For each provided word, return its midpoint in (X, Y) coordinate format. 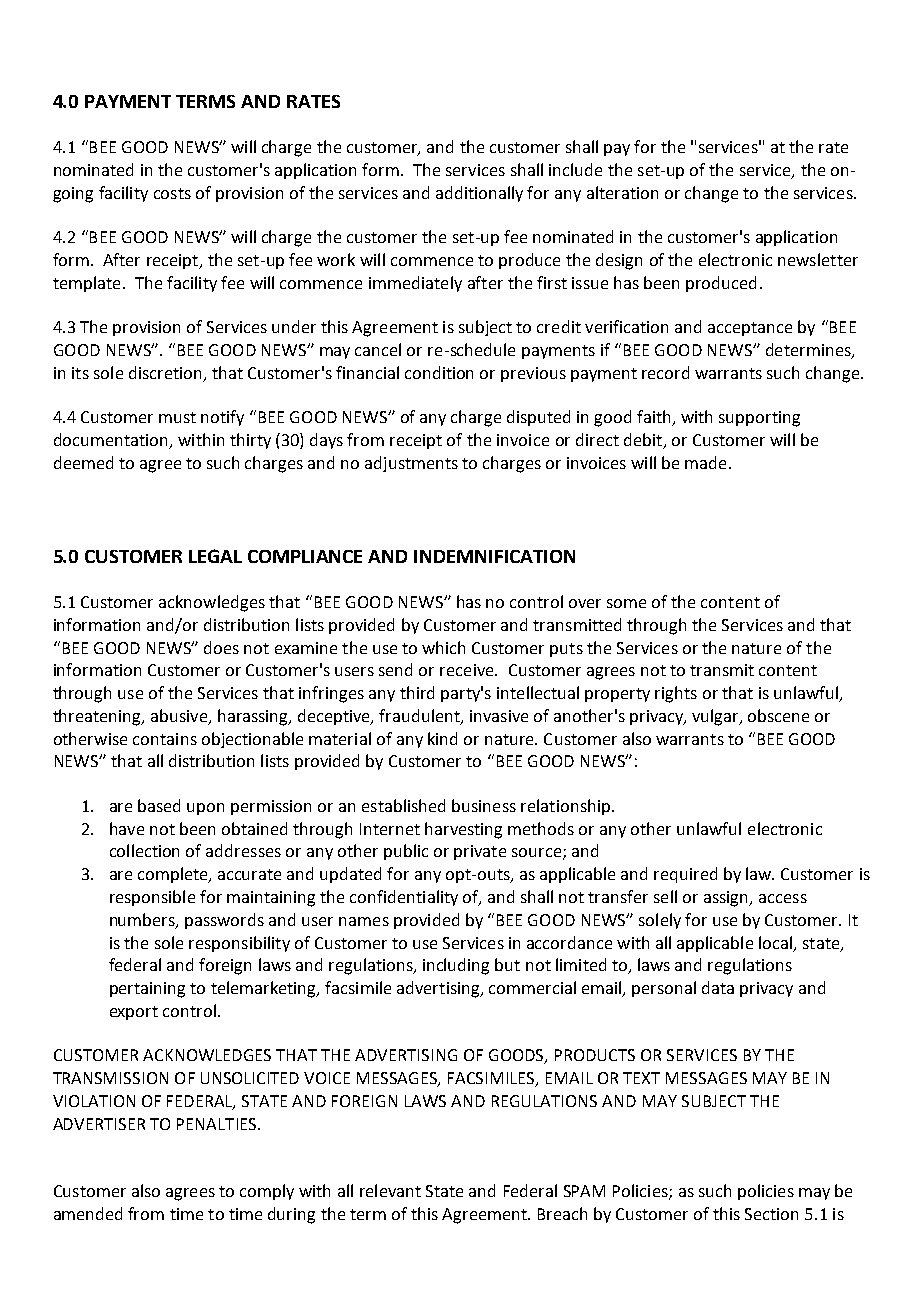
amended (88, 1213)
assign (727, 899)
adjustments (411, 464)
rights (676, 694)
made (705, 462)
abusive (180, 716)
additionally (479, 194)
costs (172, 193)
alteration (622, 192)
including (456, 966)
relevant (390, 1190)
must (177, 417)
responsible (152, 898)
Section (771, 1214)
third (417, 692)
